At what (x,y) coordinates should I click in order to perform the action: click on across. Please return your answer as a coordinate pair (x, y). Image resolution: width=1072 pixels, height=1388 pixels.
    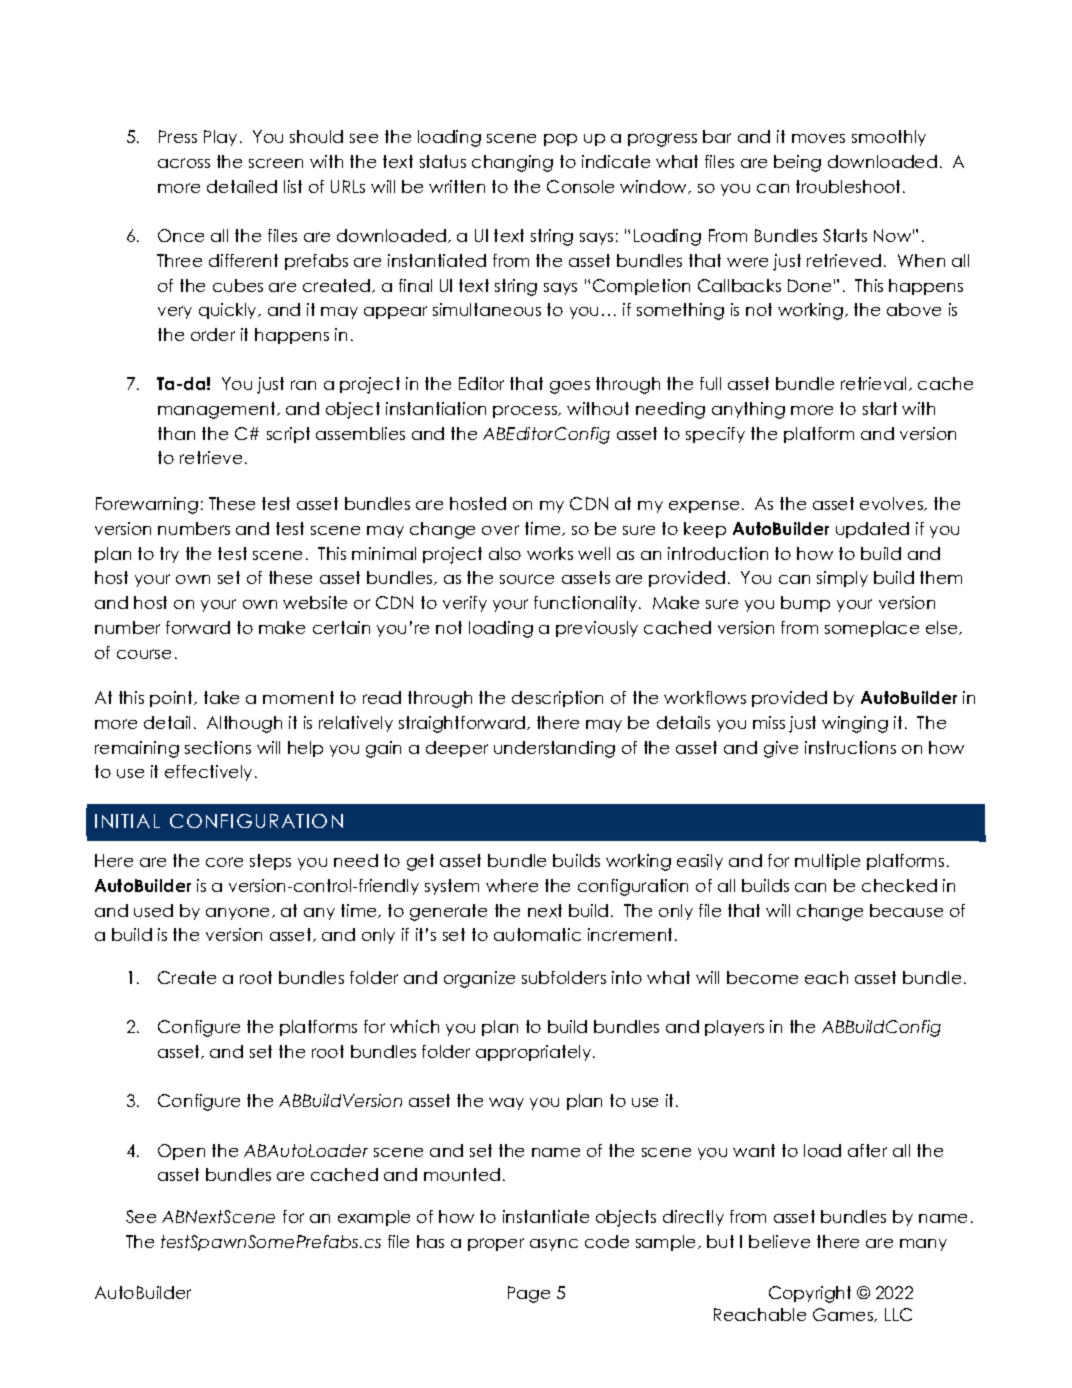
    Looking at the image, I should click on (184, 163).
